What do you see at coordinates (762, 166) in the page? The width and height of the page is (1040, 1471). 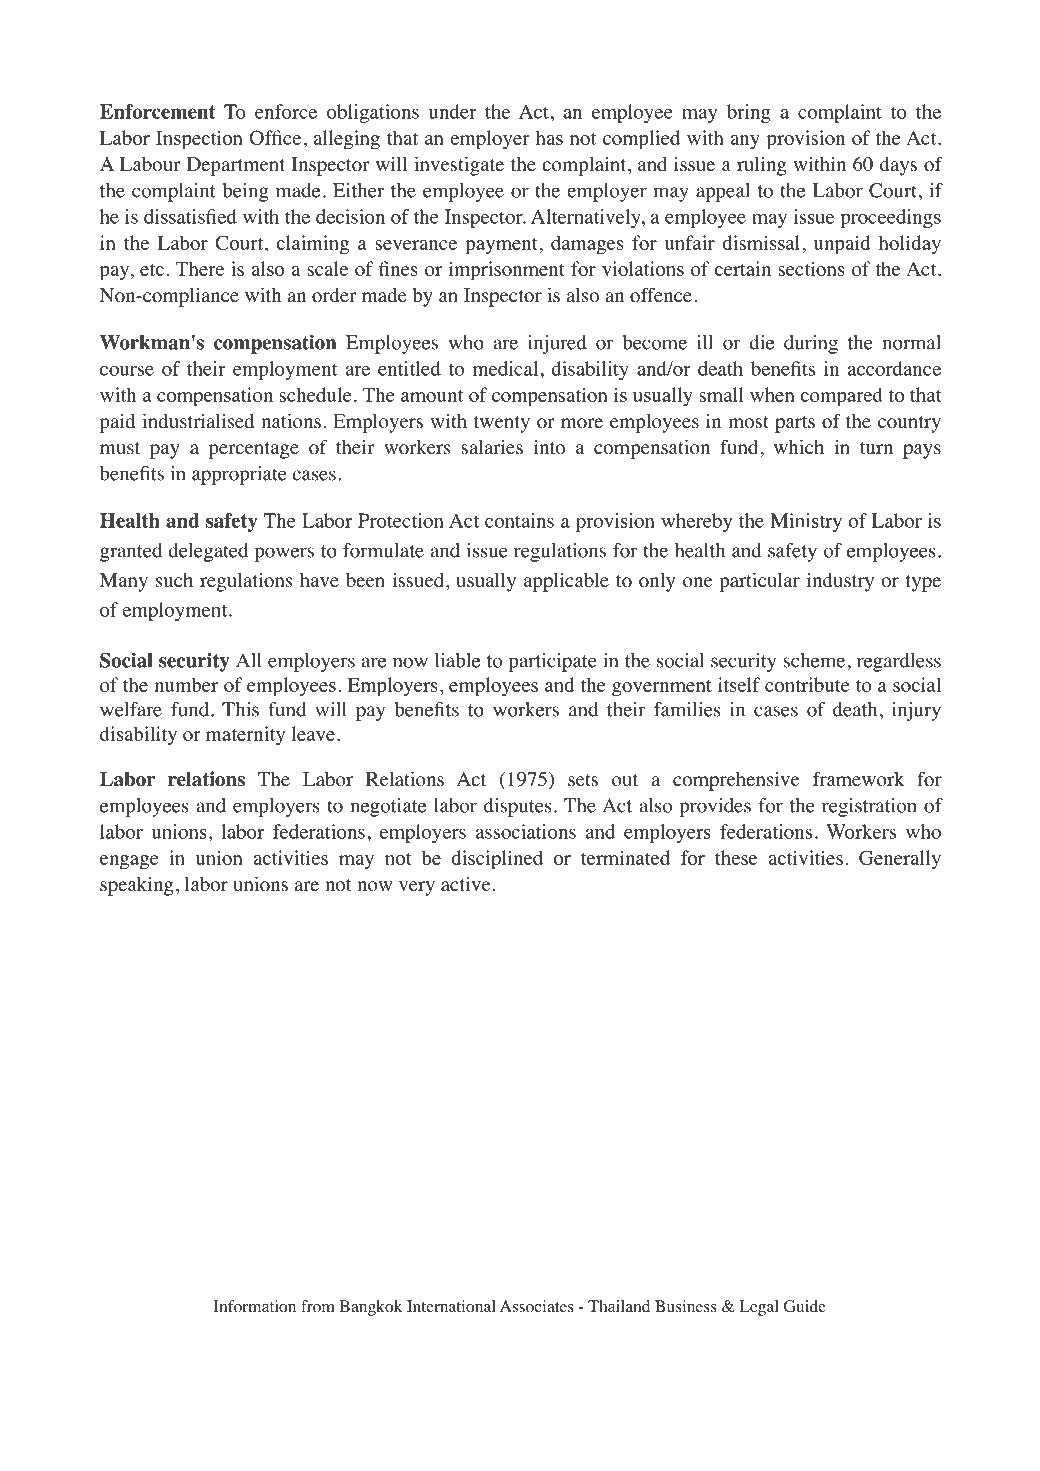 I see `ruling` at bounding box center [762, 166].
